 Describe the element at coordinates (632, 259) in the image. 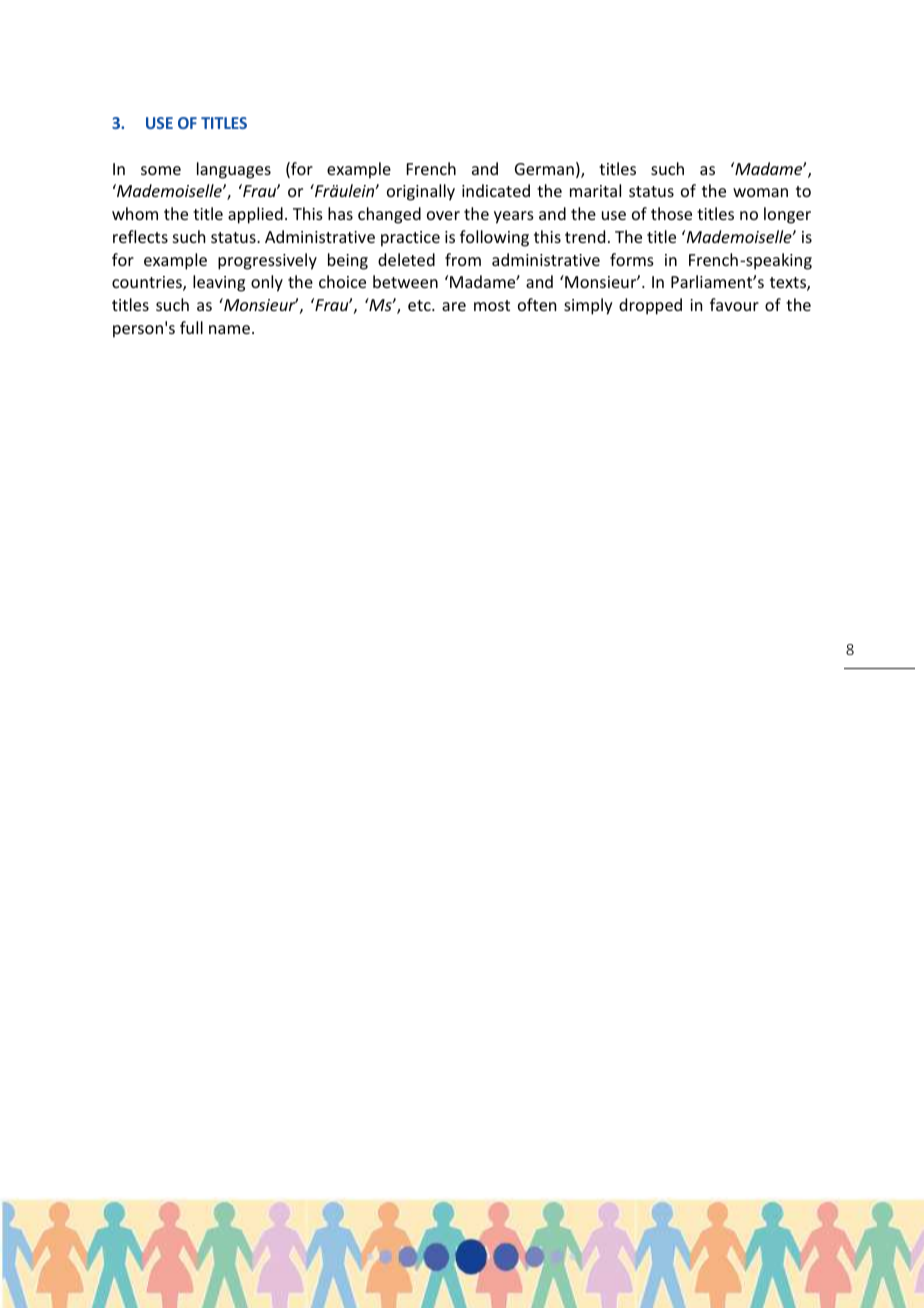

I see `forms` at that location.
